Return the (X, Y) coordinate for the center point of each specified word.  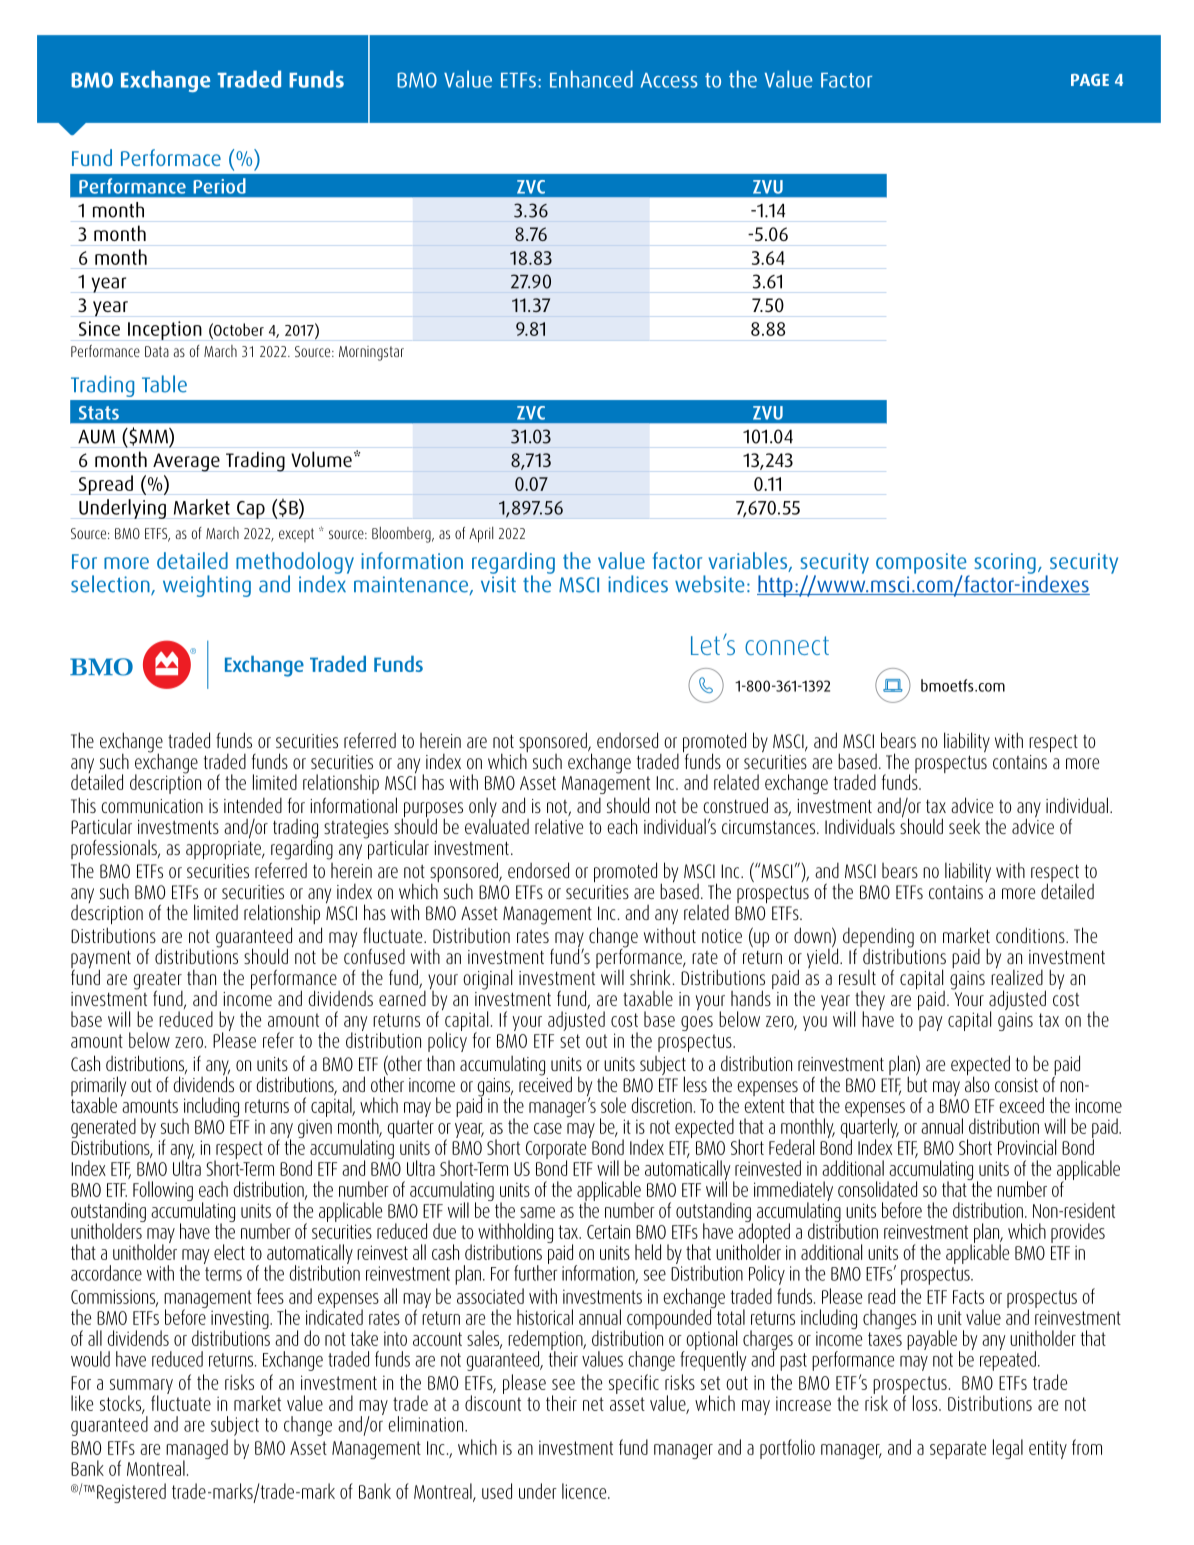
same (537, 1212)
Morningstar (371, 353)
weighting (207, 586)
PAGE (1090, 80)
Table (164, 384)
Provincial (1027, 1147)
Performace (171, 157)
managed (197, 1450)
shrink (651, 977)
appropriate (225, 848)
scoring (1005, 563)
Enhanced (591, 79)
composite (922, 564)
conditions (1031, 935)
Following (163, 1191)
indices (638, 584)
